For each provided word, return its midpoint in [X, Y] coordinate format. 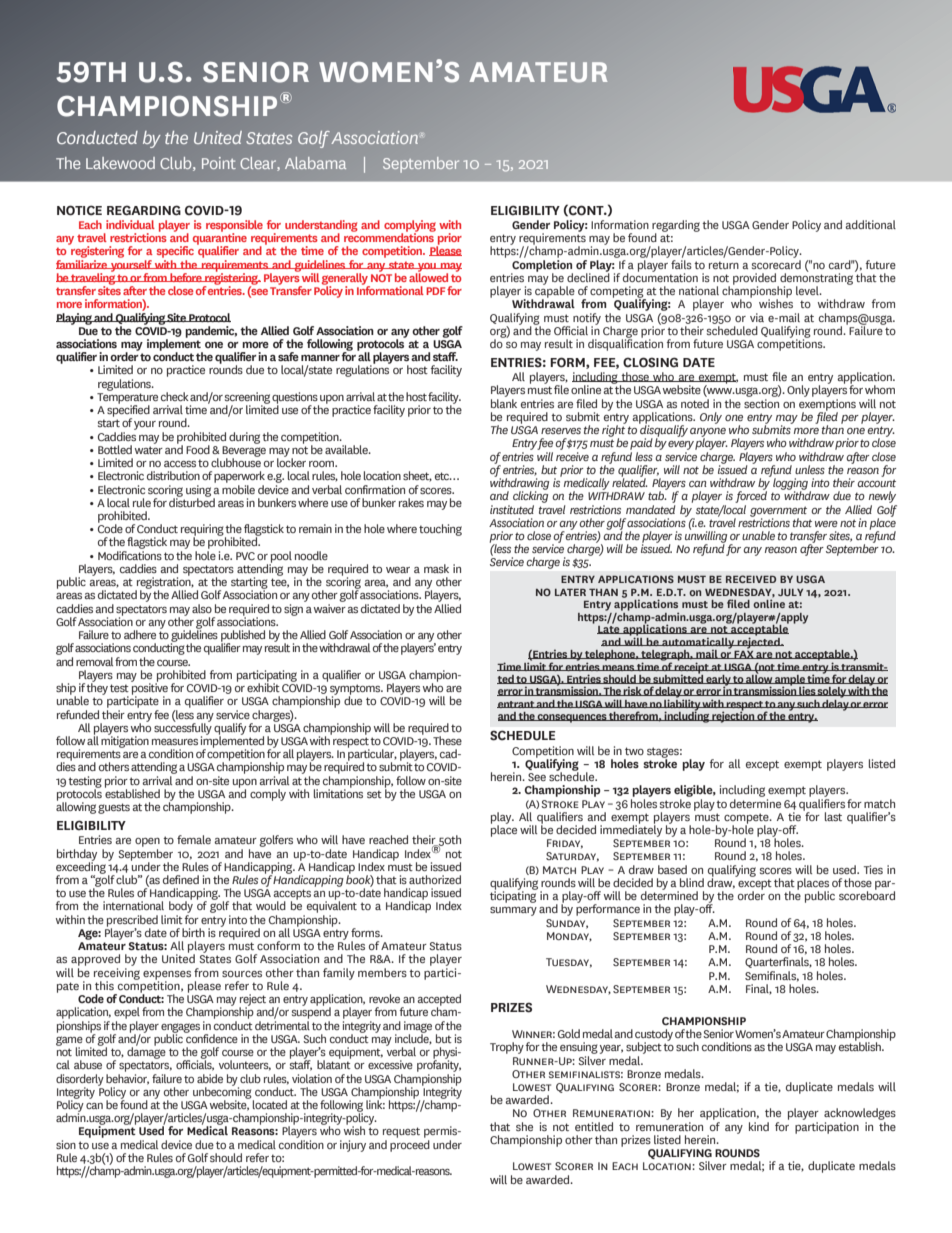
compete [747, 819]
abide [210, 1078]
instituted [512, 509]
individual [130, 224]
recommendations [389, 236]
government [778, 512]
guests [114, 808]
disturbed [192, 501]
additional [870, 224]
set [374, 794]
